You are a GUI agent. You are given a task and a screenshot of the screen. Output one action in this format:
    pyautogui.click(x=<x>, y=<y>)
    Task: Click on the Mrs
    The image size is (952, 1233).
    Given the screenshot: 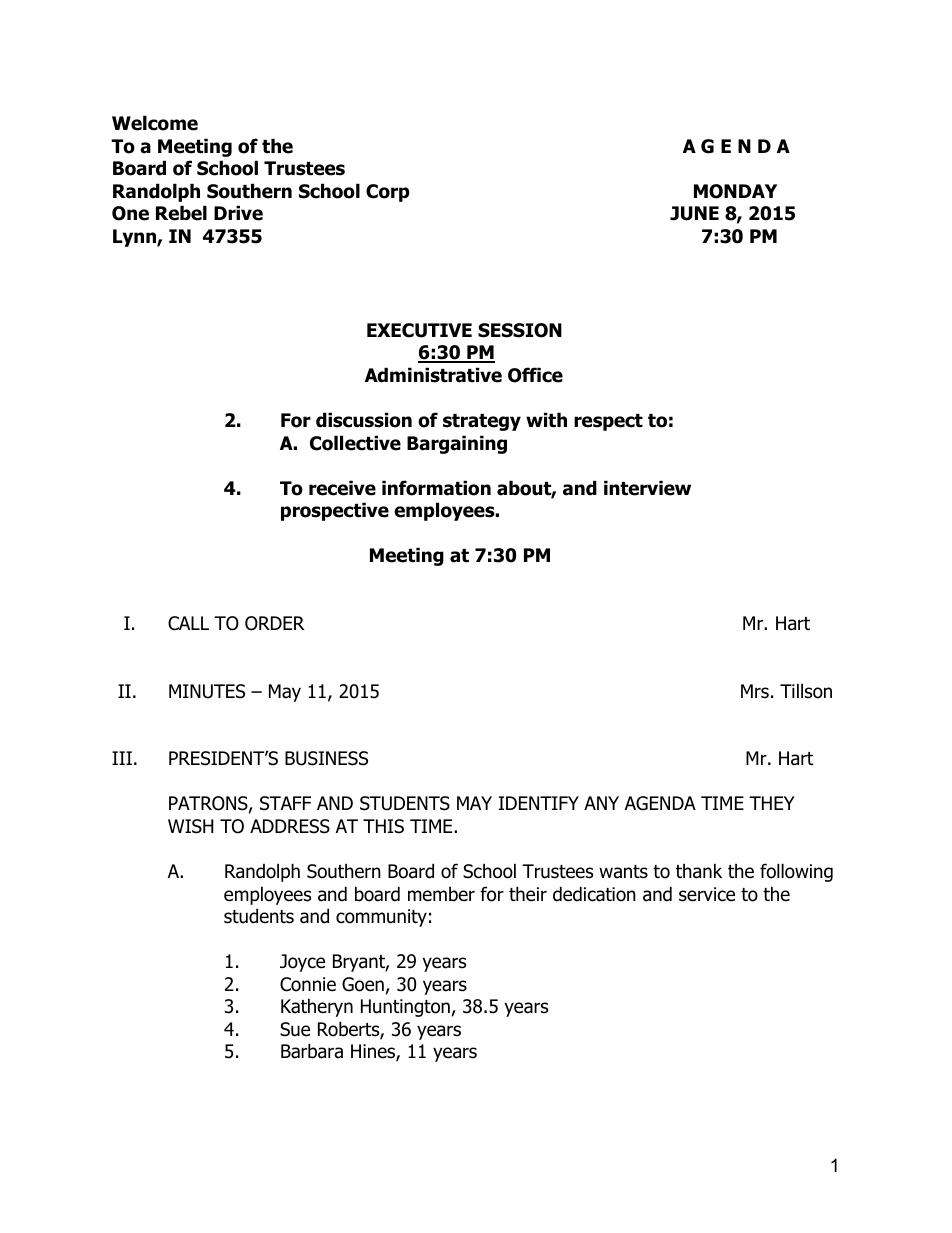 What is the action you would take?
    pyautogui.click(x=755, y=691)
